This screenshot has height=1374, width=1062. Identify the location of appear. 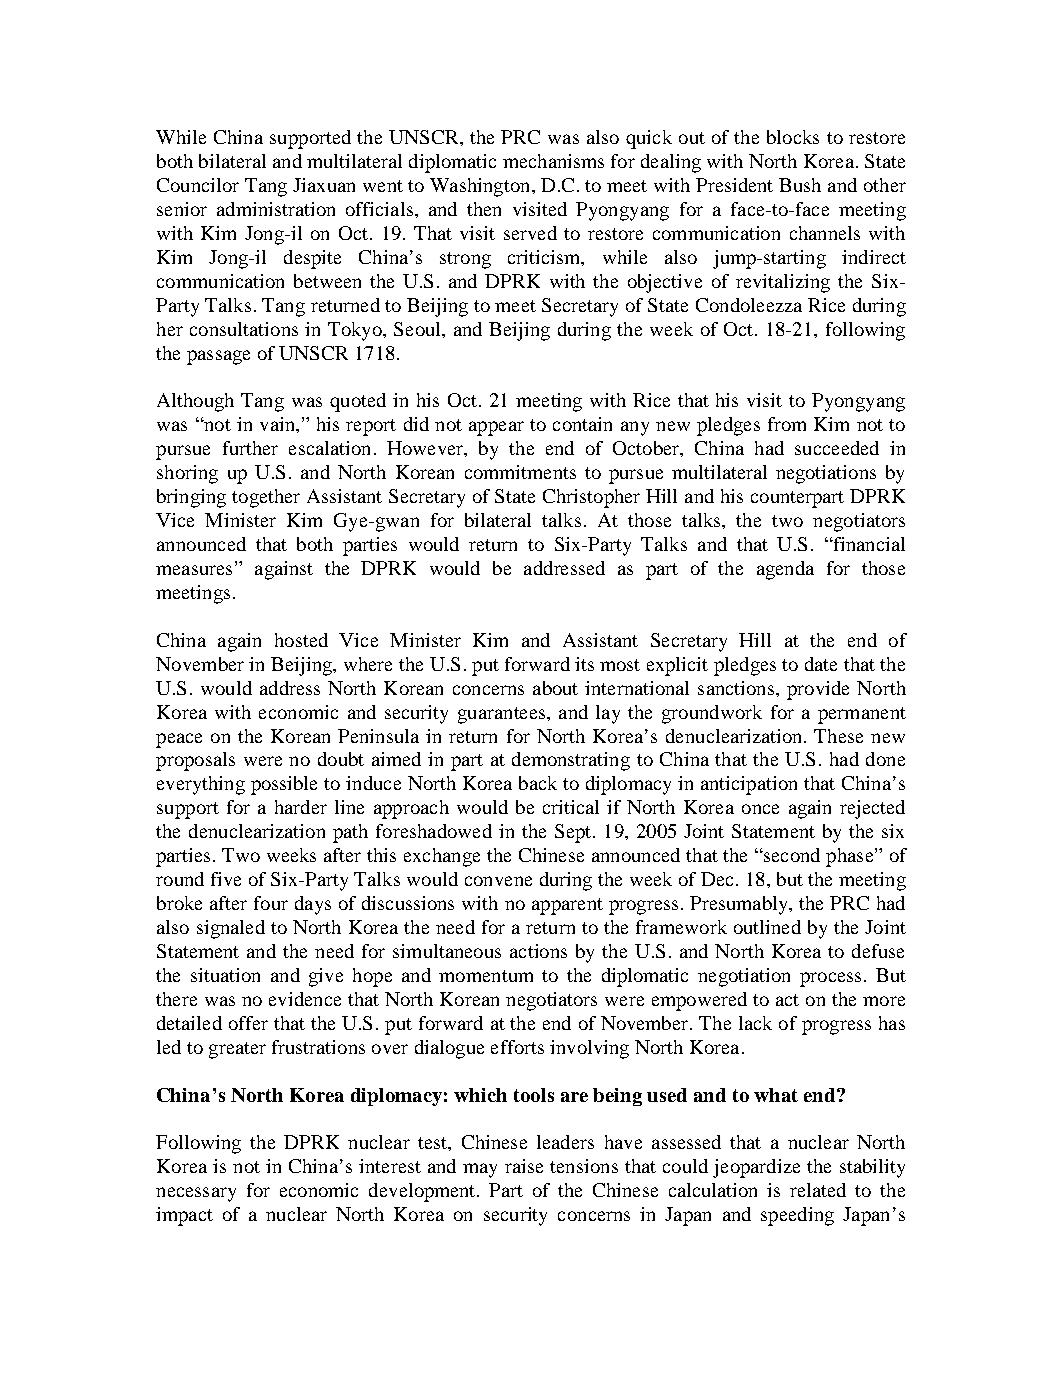
(496, 428).
